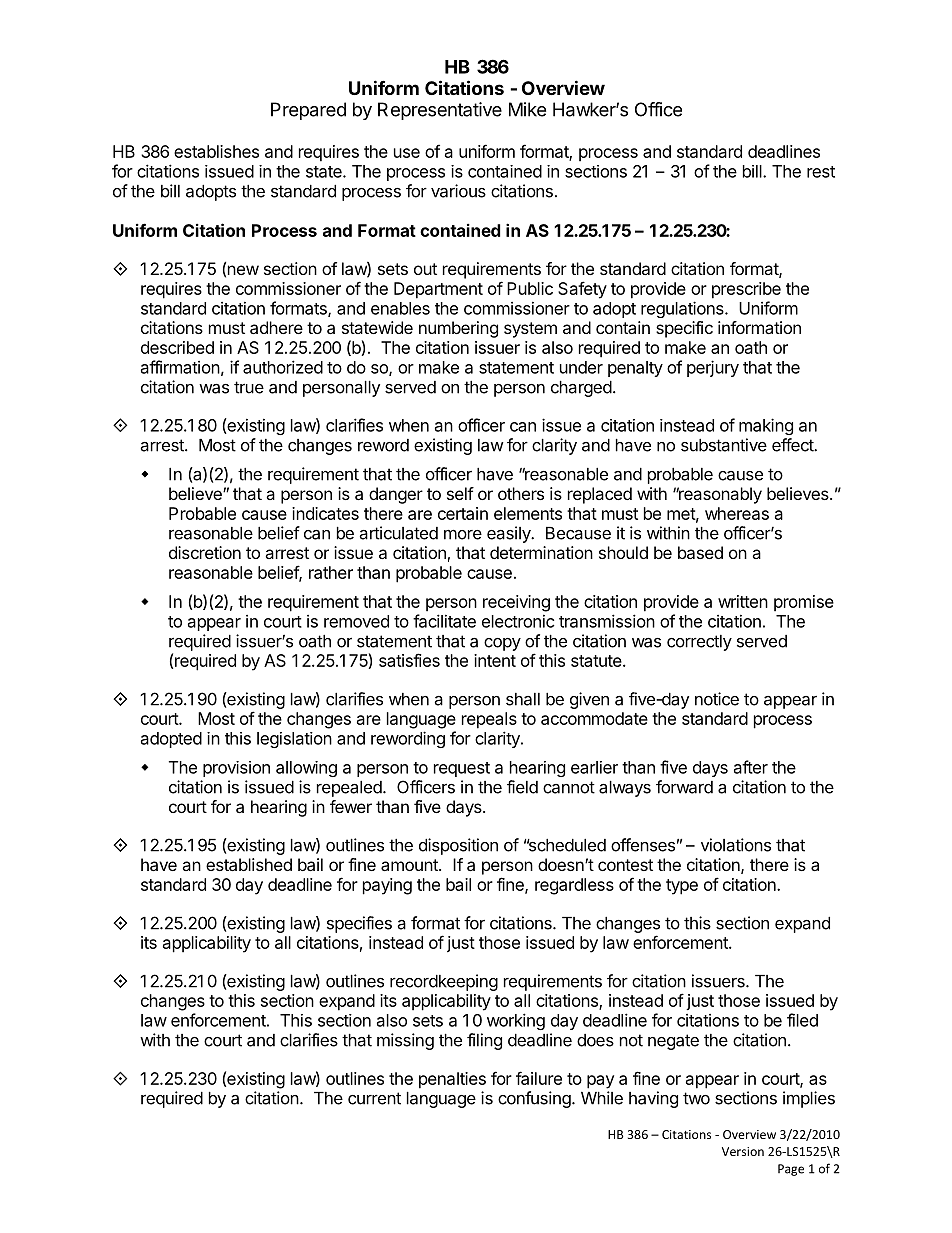  What do you see at coordinates (736, 845) in the page?
I see `violations` at bounding box center [736, 845].
